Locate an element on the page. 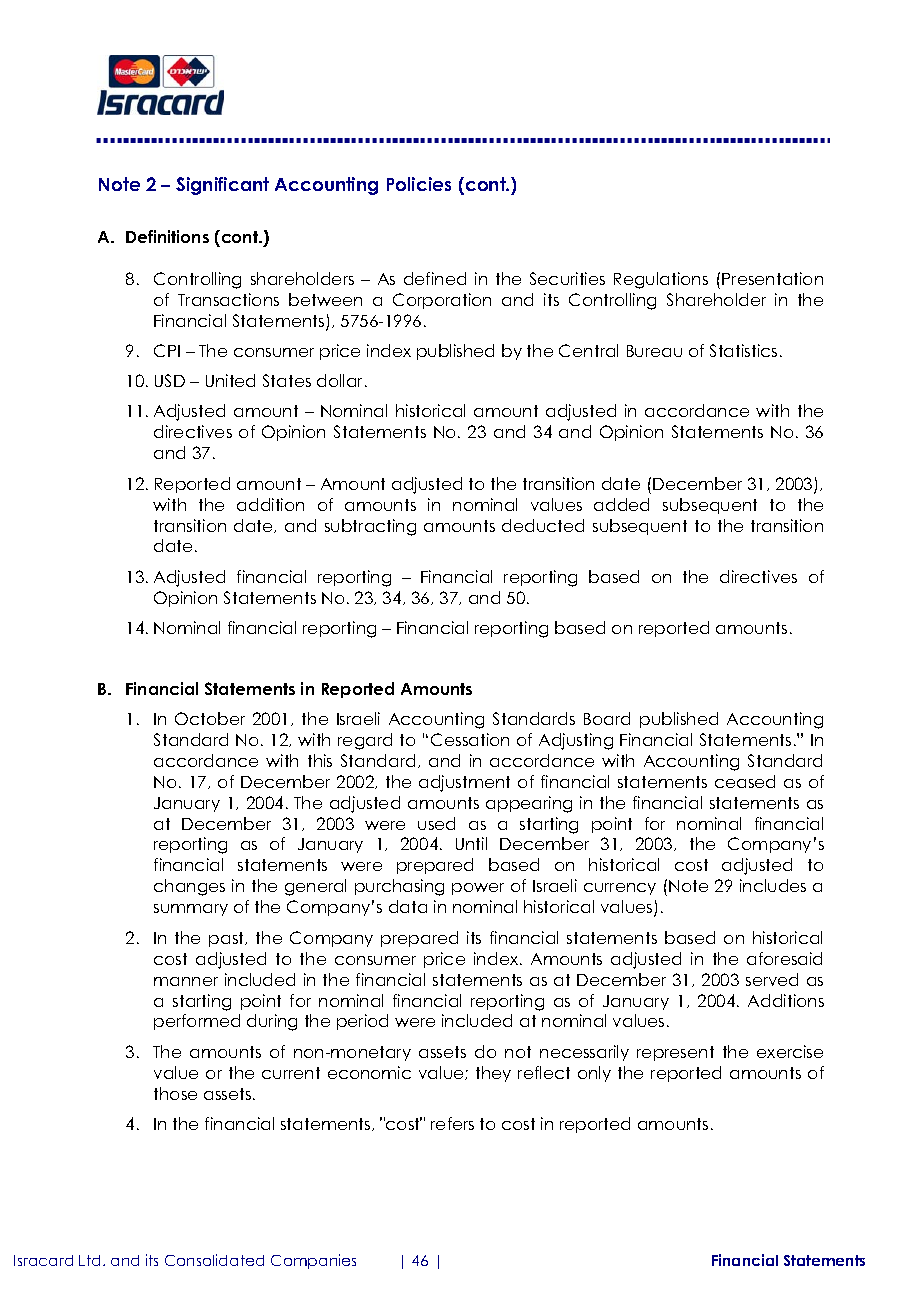 This document has width=924, height=1308. Policies is located at coordinates (419, 184).
